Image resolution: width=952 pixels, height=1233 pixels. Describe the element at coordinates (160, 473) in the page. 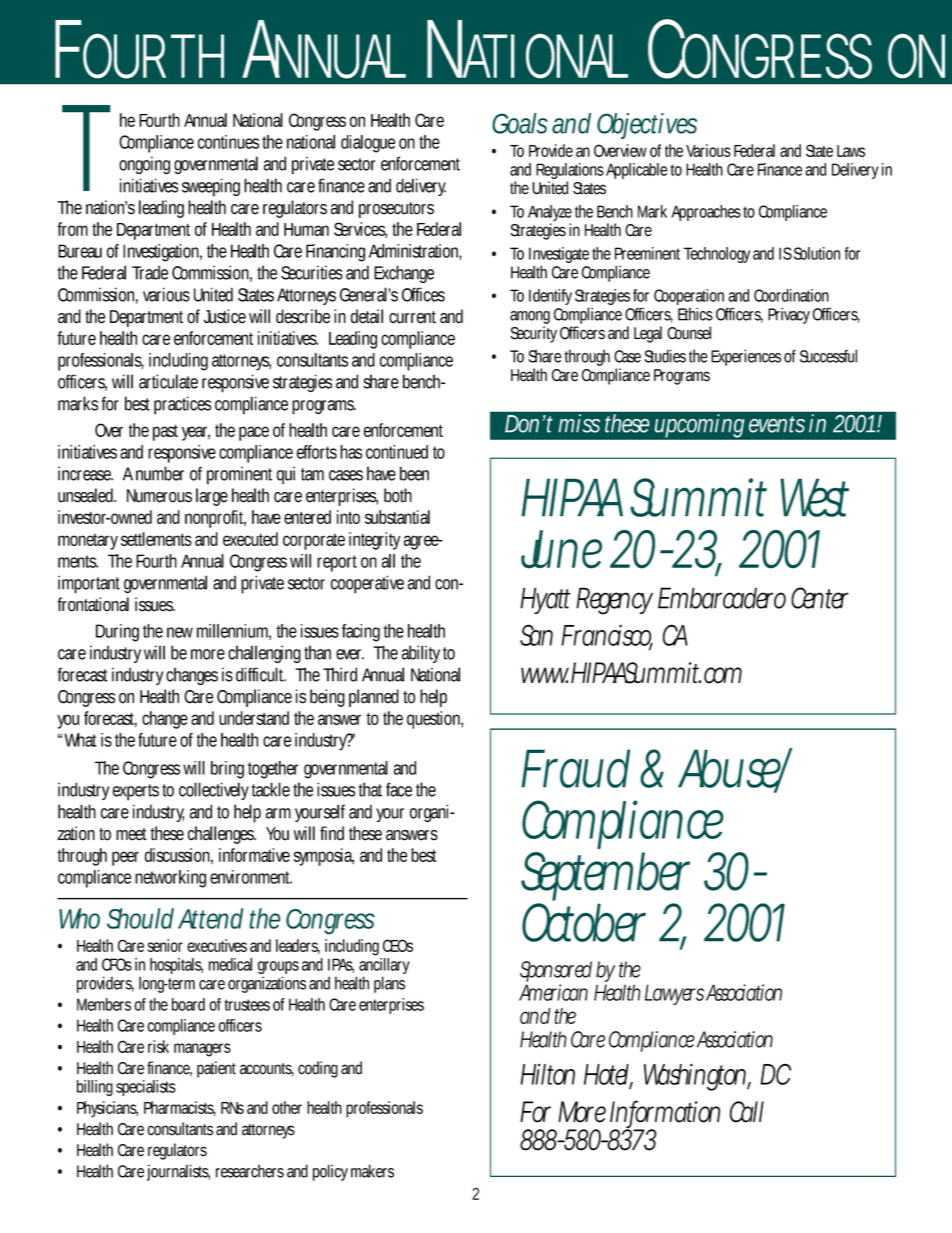

I see `number` at that location.
